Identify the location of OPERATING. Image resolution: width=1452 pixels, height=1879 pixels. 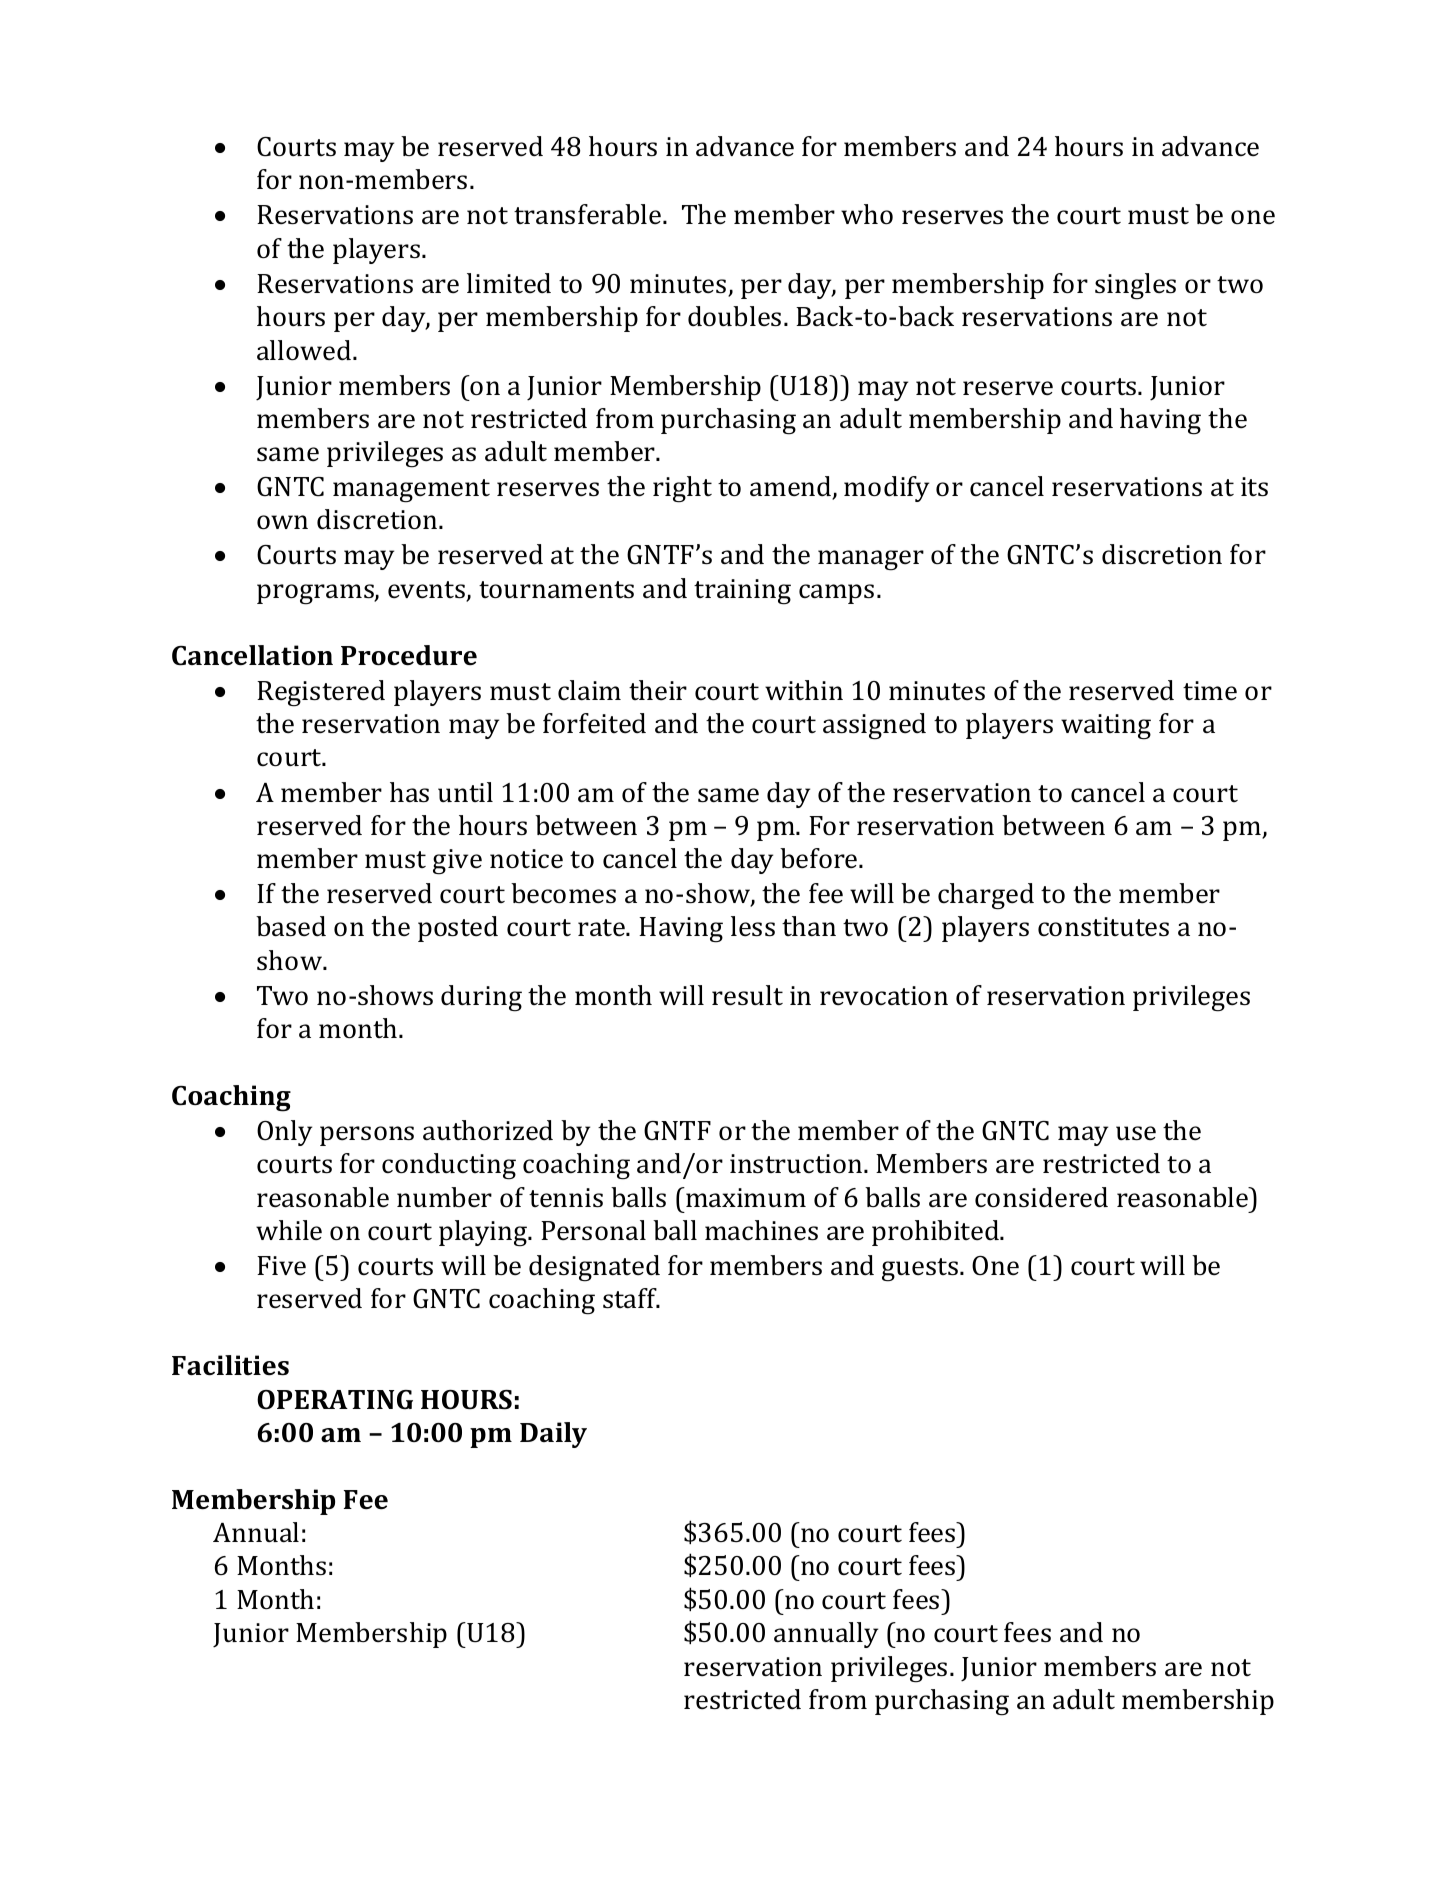
(335, 1399).
